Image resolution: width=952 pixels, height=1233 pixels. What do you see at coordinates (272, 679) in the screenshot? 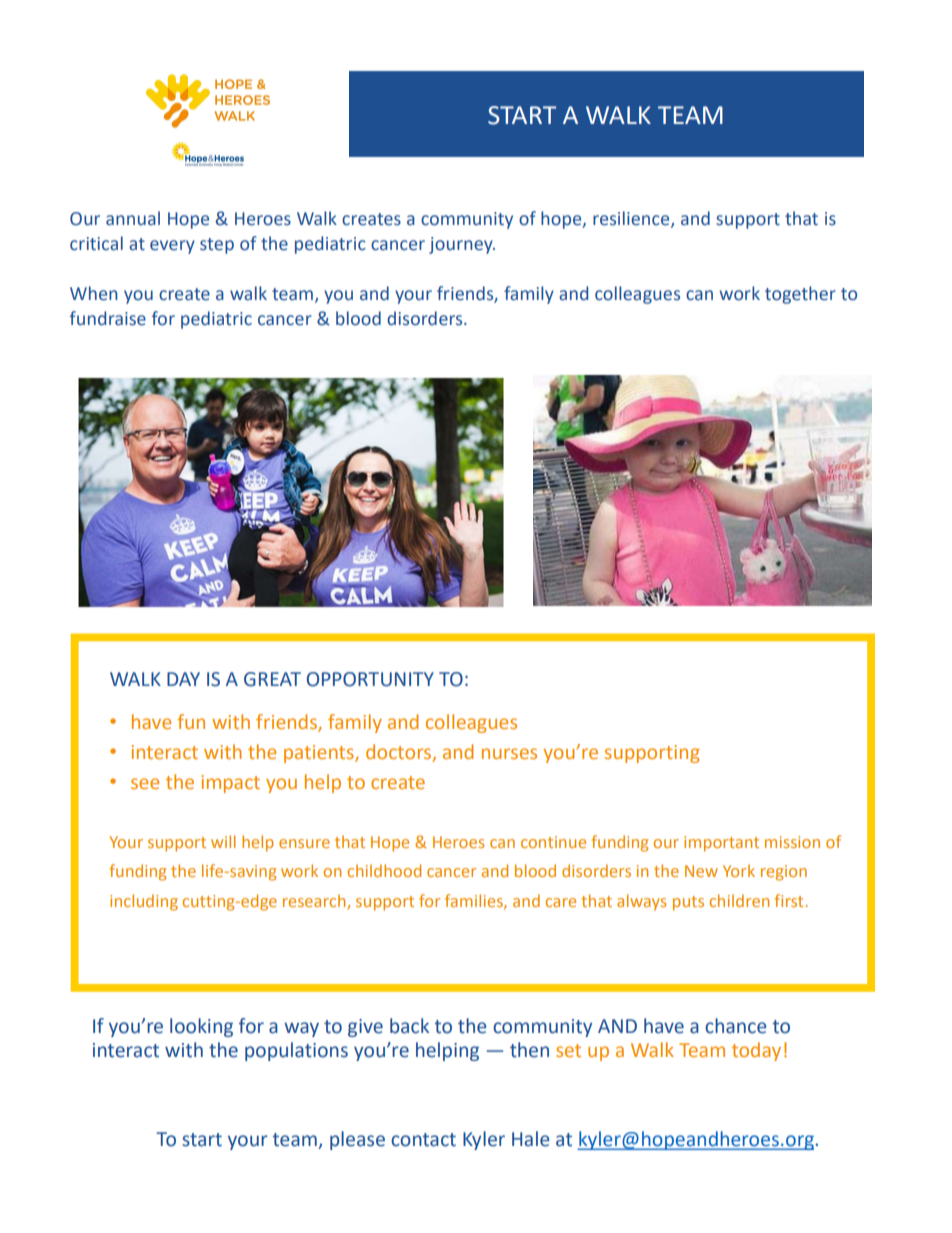
I see `GREAT` at bounding box center [272, 679].
